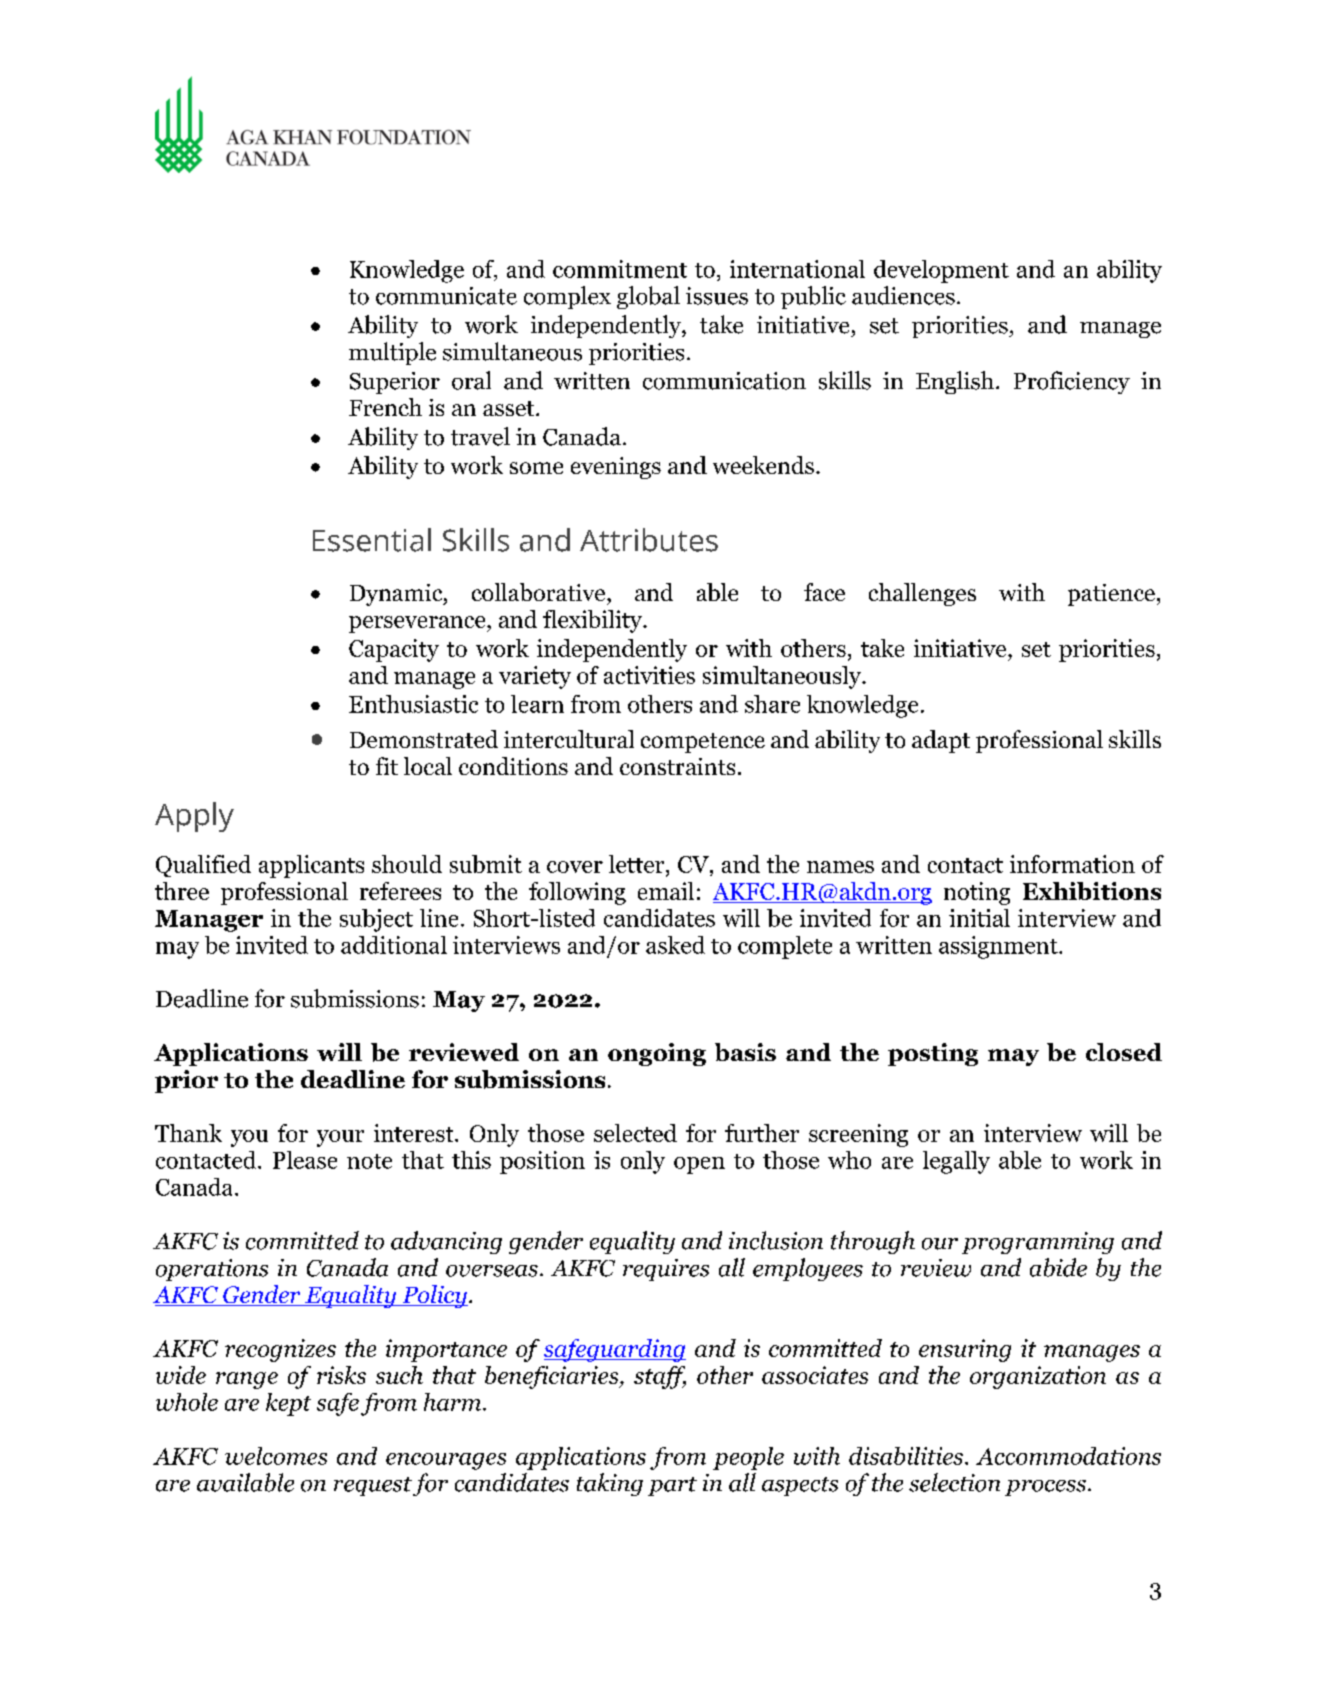  I want to click on multiple, so click(392, 353).
